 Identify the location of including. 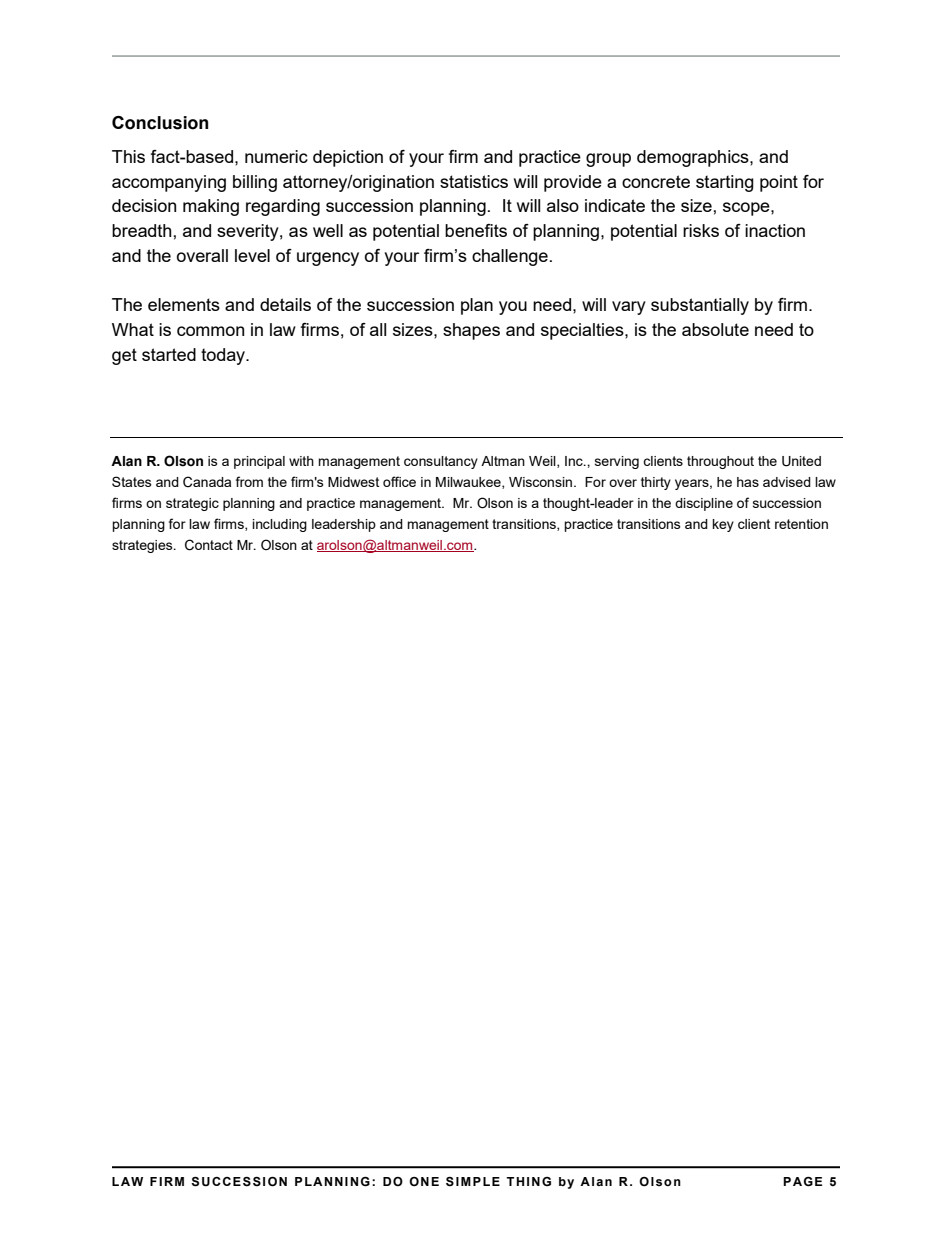
(279, 525).
